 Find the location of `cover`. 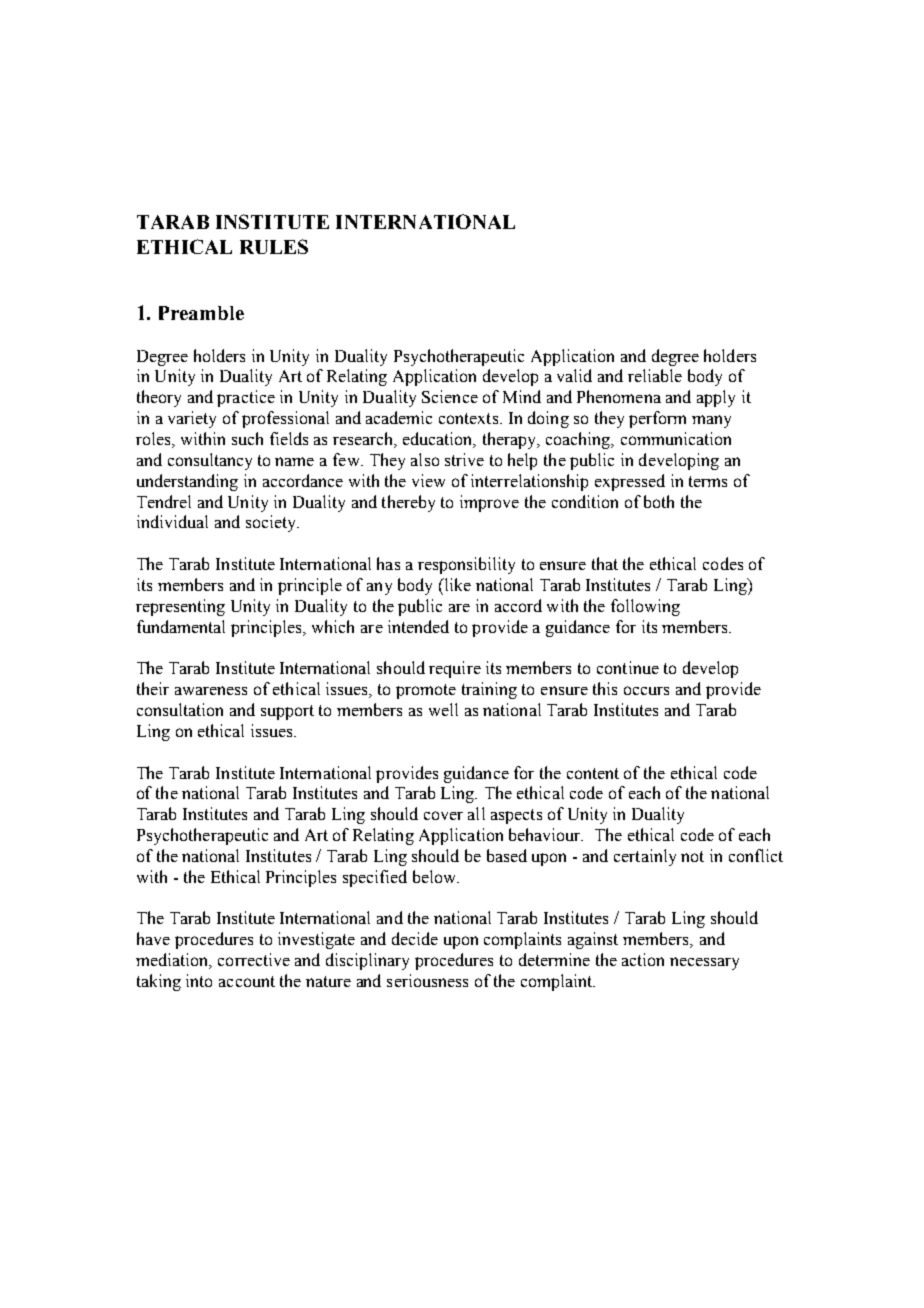

cover is located at coordinates (443, 815).
